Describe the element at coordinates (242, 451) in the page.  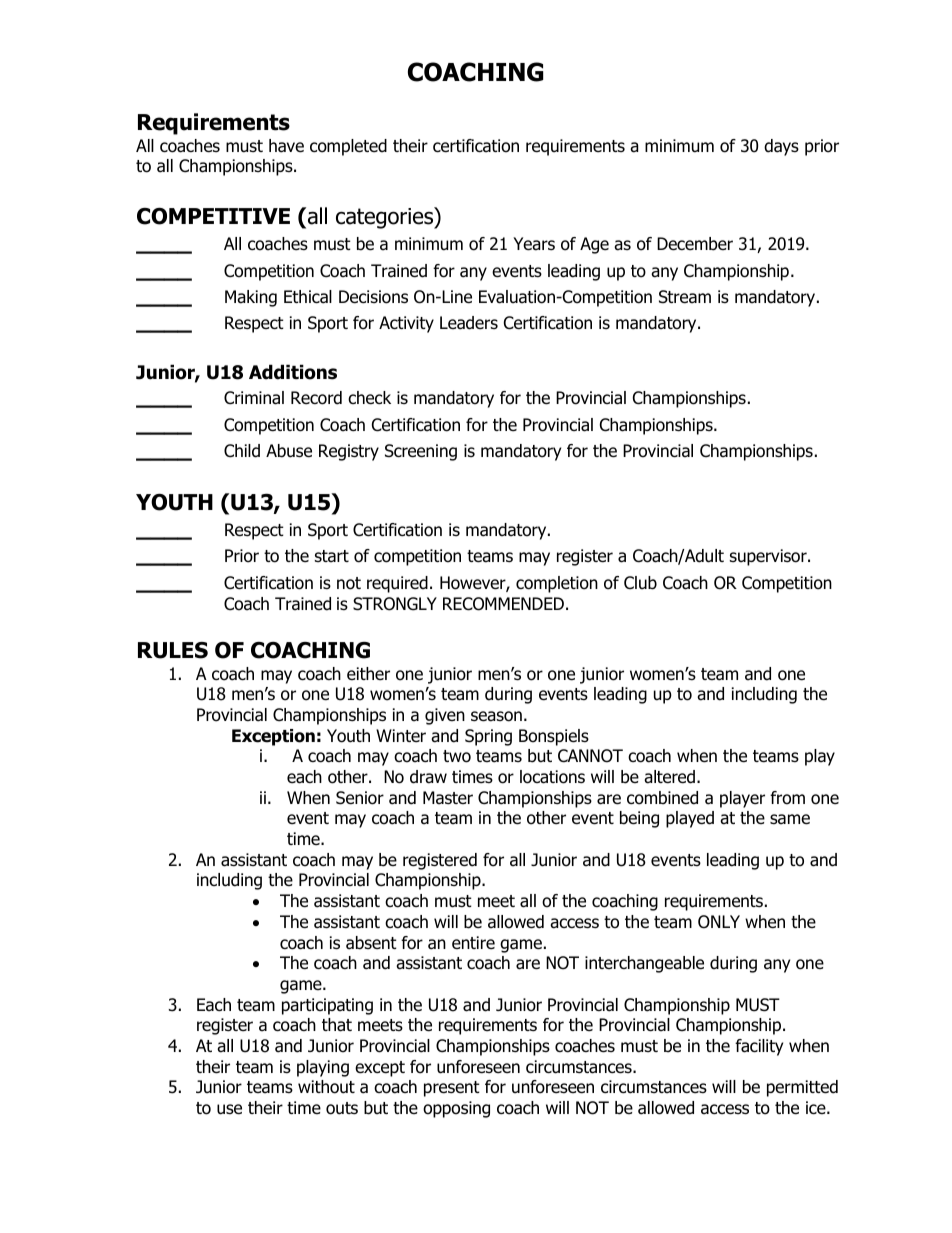
I see `Child` at that location.
